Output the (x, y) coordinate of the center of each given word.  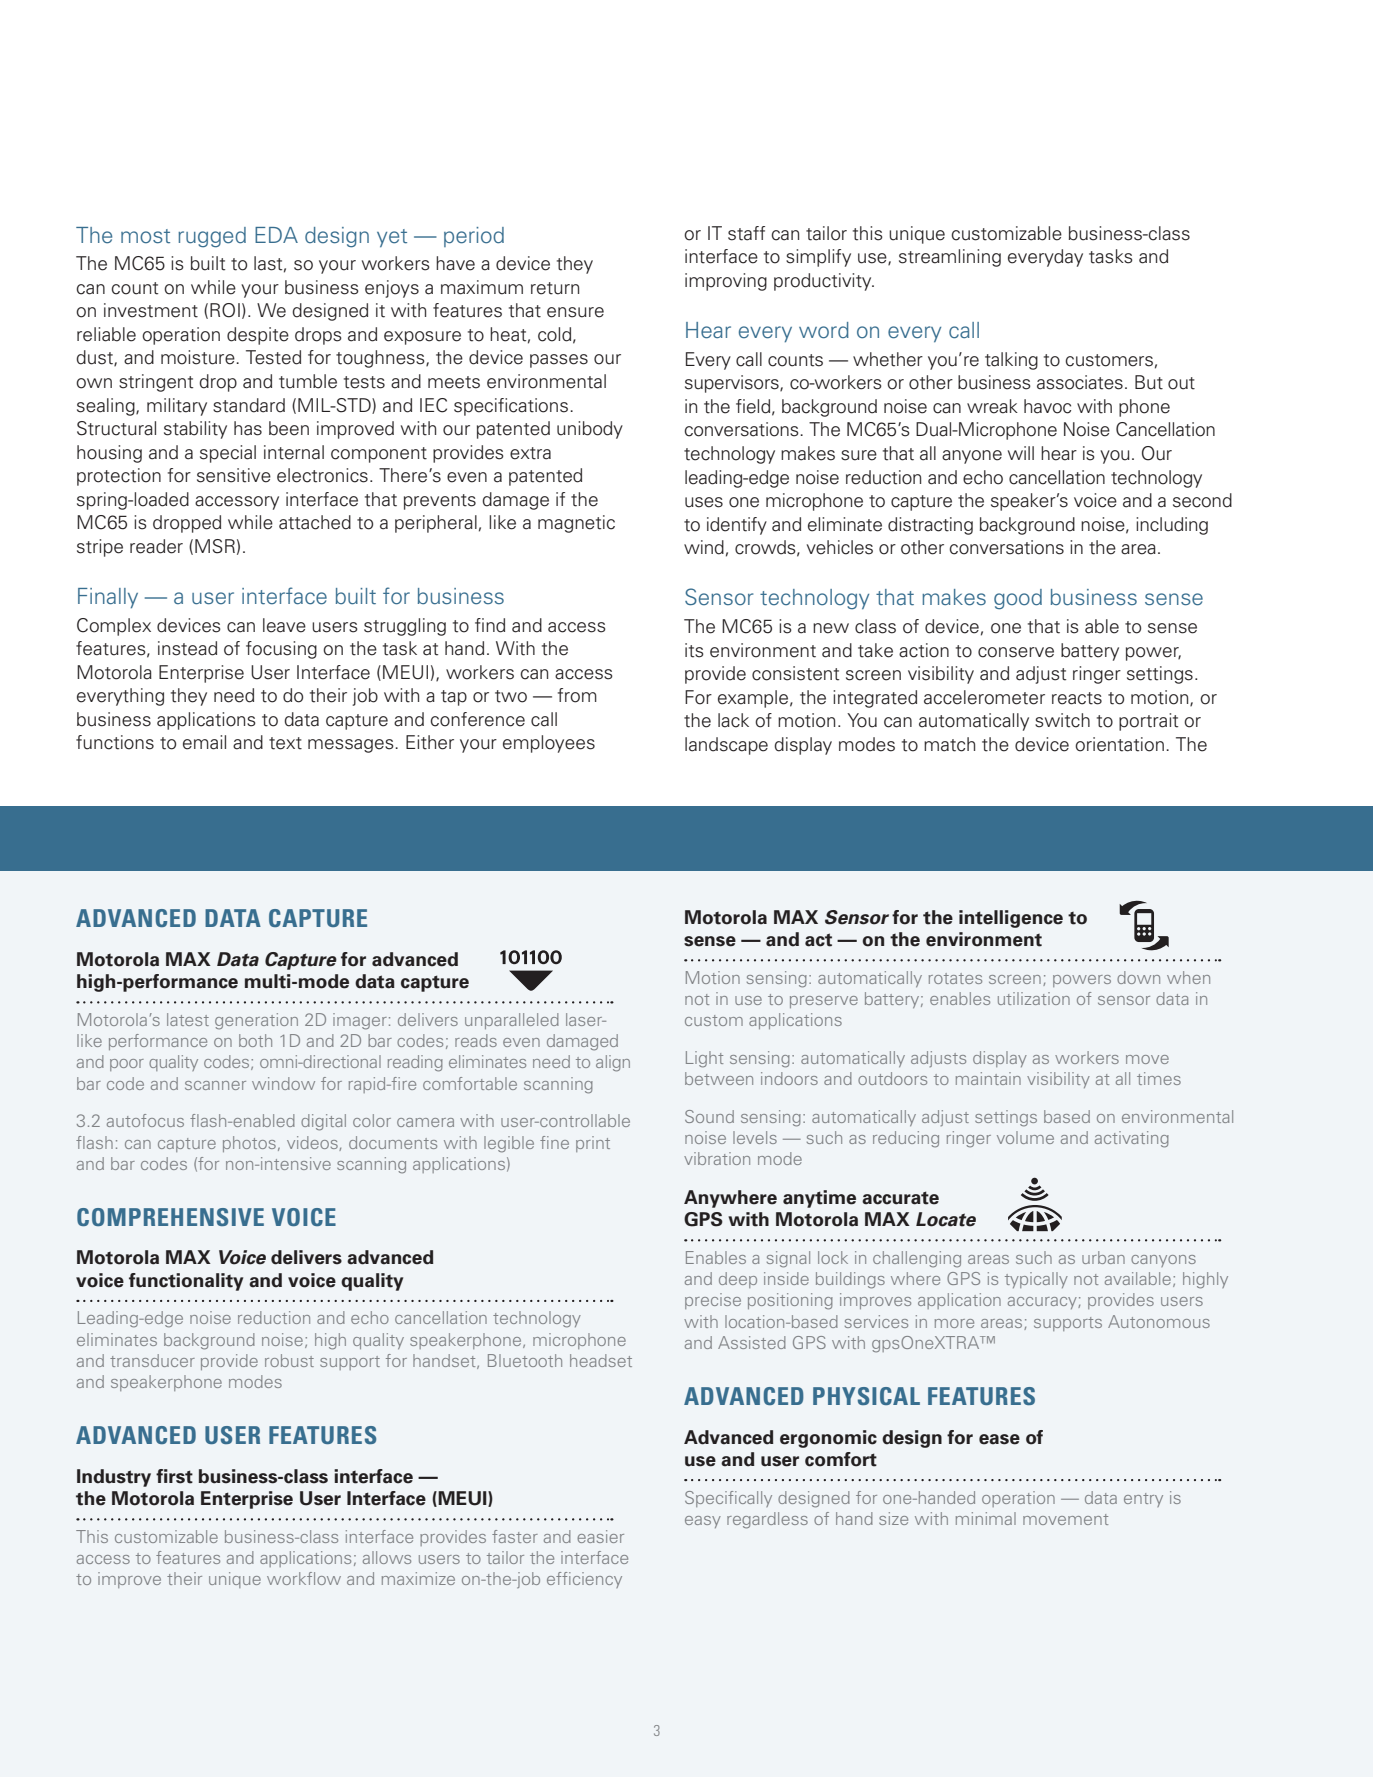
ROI (225, 310)
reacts (1077, 698)
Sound (709, 1116)
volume (1025, 1137)
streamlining (950, 258)
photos (249, 1144)
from (577, 695)
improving (726, 282)
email (204, 742)
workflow (304, 1578)
